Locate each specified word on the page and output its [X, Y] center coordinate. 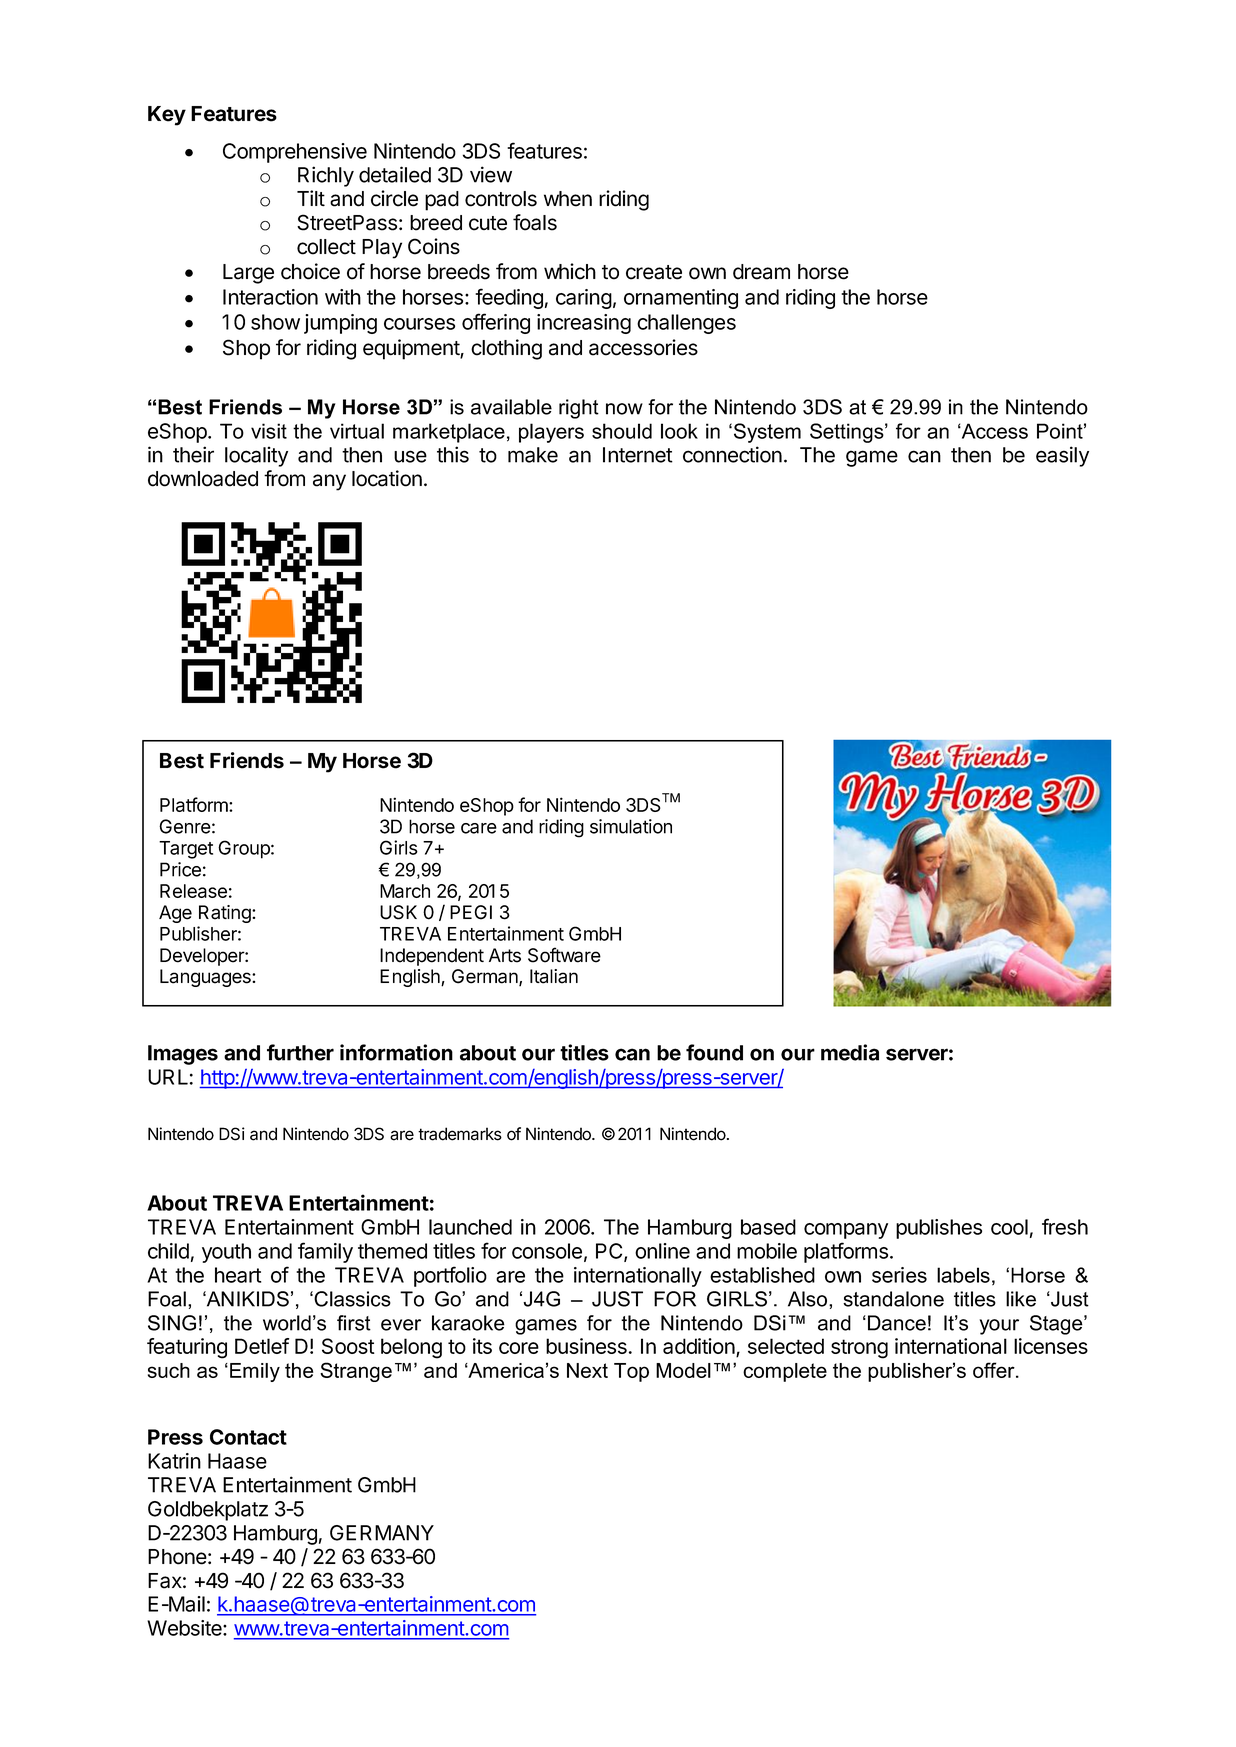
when [568, 199]
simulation [631, 826]
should [622, 431]
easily [1062, 456]
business [586, 1346]
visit [269, 431]
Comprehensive [295, 153]
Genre [185, 826]
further [300, 1052]
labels [963, 1275]
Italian [554, 976]
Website [185, 1628]
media [850, 1052]
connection [732, 454]
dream [761, 272]
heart [238, 1275]
